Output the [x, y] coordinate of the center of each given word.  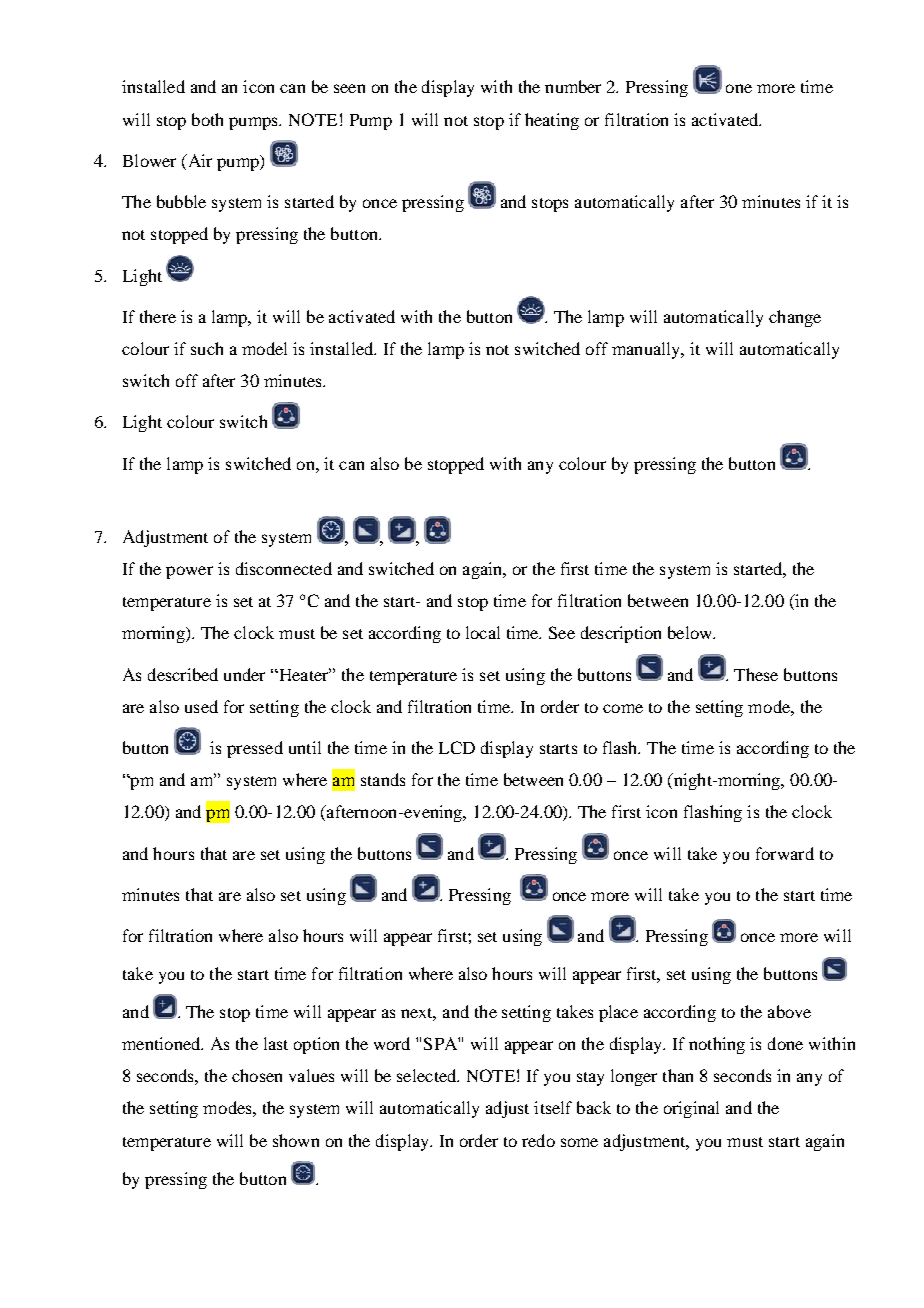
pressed [255, 749]
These [756, 674]
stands [383, 779]
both [207, 119]
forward [785, 853]
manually [647, 350]
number [573, 86]
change [795, 318]
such [207, 348]
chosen [257, 1075]
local [483, 632]
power [189, 572]
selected [428, 1075]
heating [552, 121]
